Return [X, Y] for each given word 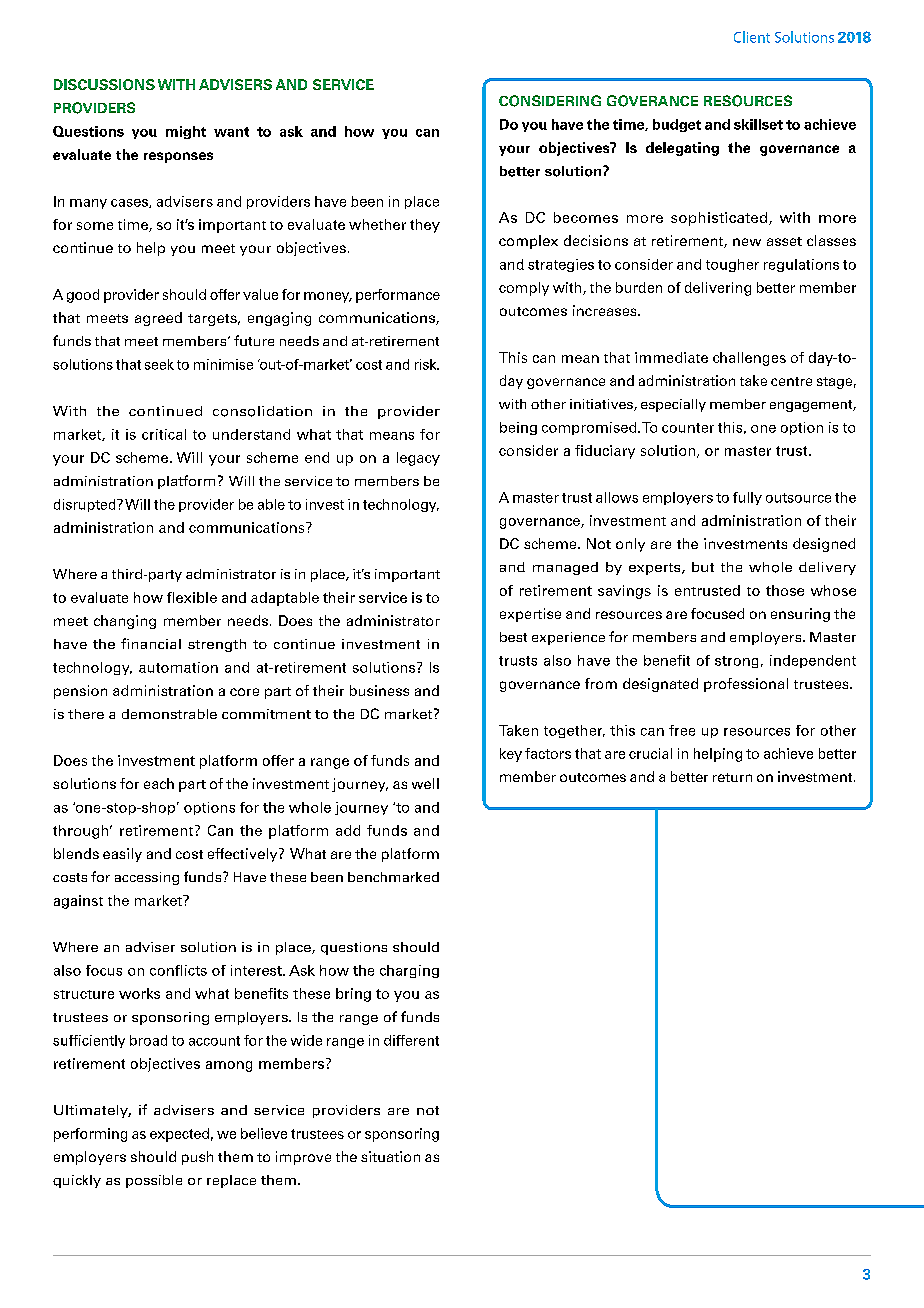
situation [390, 1156]
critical [164, 434]
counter [688, 428]
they [425, 226]
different [411, 1040]
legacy [418, 459]
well [425, 783]
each [159, 783]
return [732, 777]
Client [752, 37]
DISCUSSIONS [104, 84]
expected [179, 1135]
